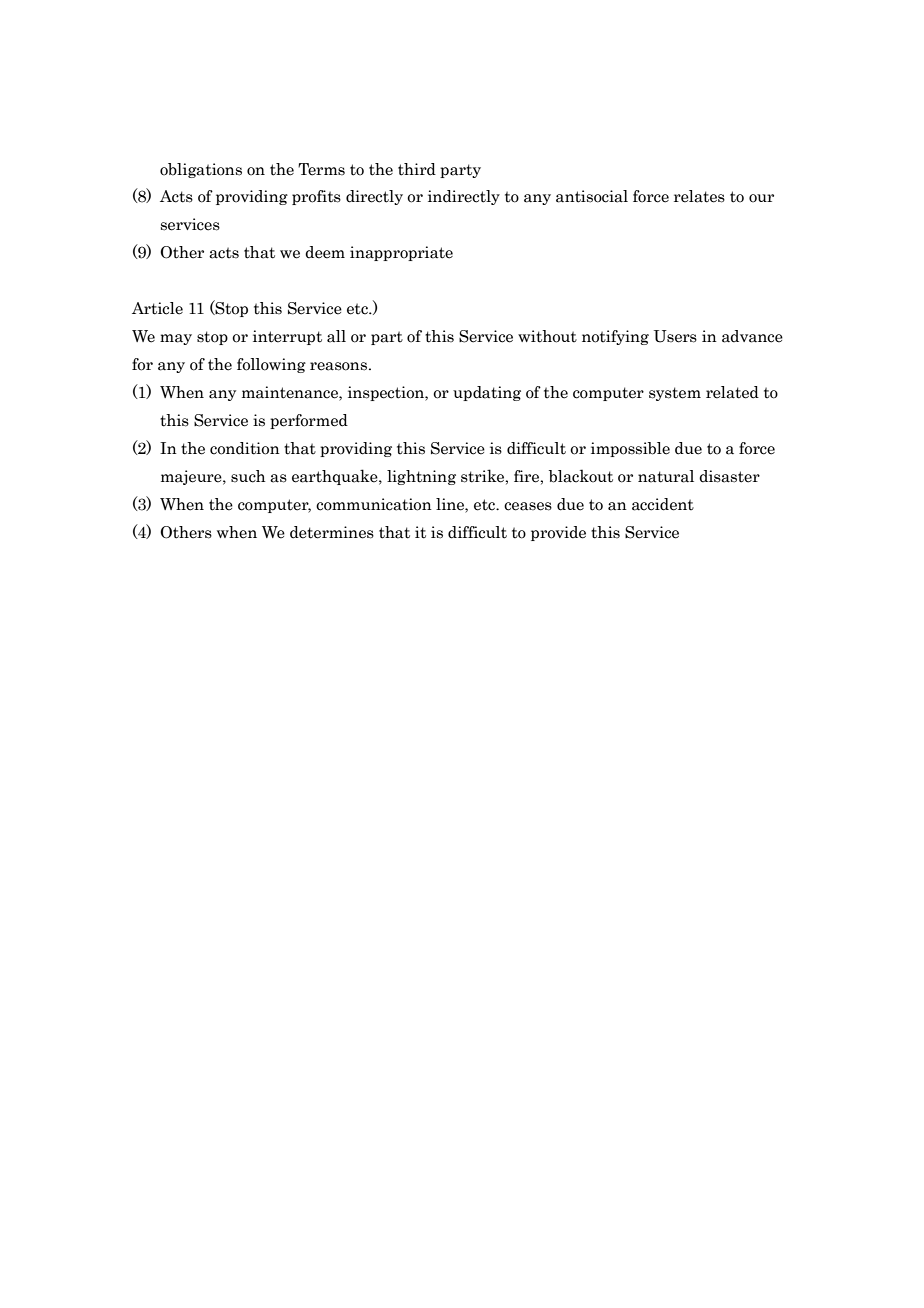 The image size is (924, 1308). I want to click on performed, so click(309, 421).
